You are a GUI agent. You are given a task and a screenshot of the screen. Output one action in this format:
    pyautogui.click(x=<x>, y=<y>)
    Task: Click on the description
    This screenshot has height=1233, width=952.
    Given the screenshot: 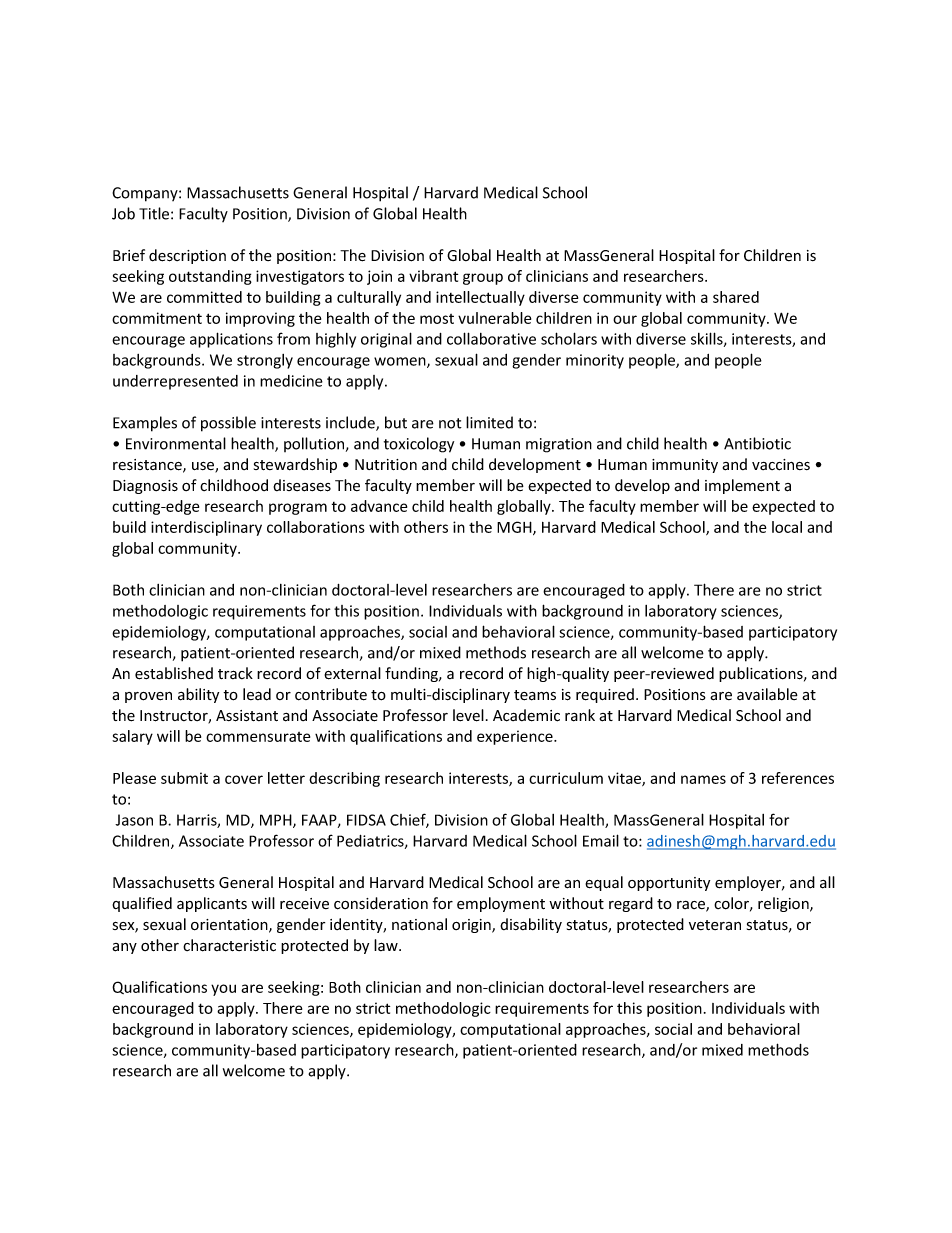 What is the action you would take?
    pyautogui.click(x=187, y=256)
